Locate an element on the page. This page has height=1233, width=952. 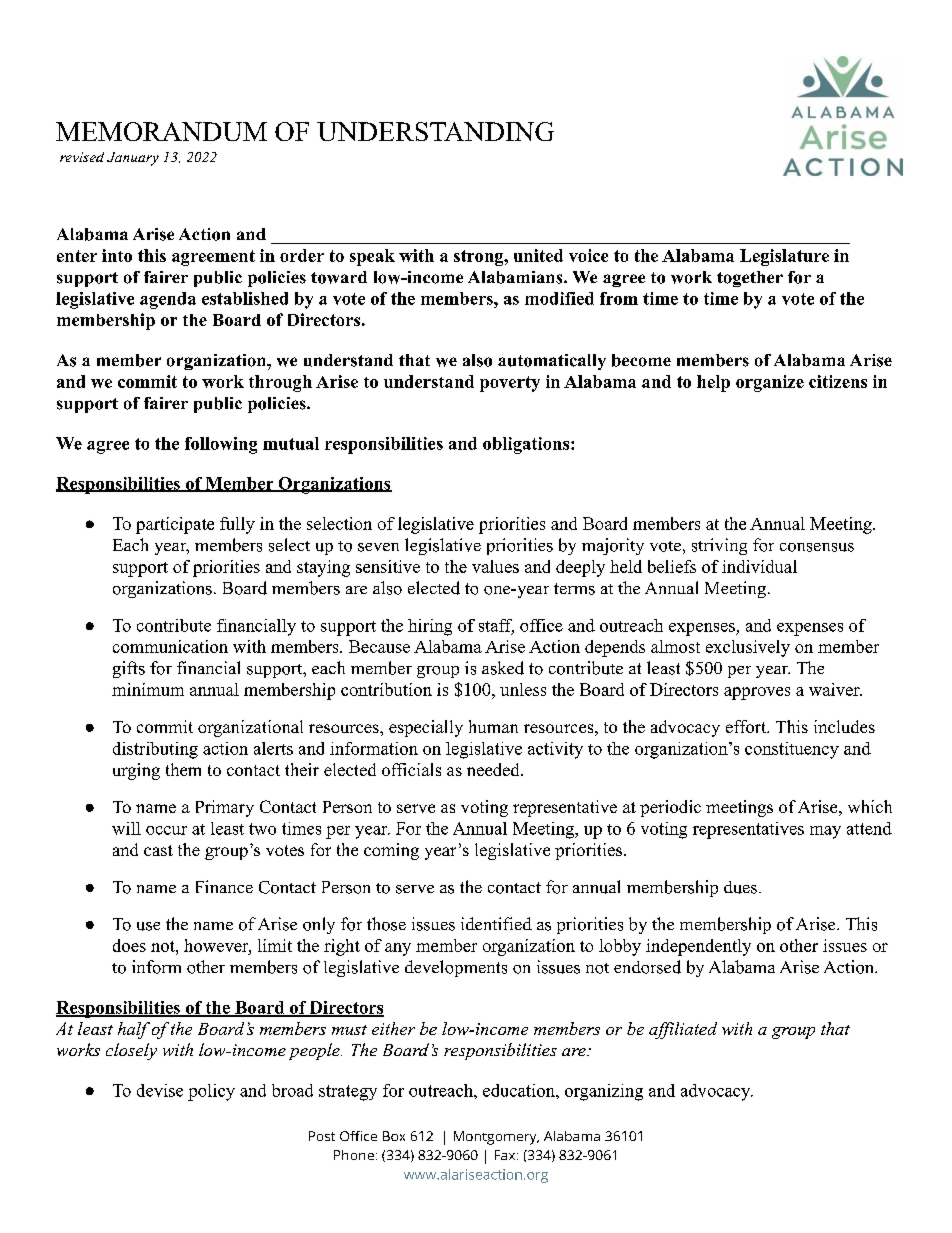
January is located at coordinates (133, 159).
